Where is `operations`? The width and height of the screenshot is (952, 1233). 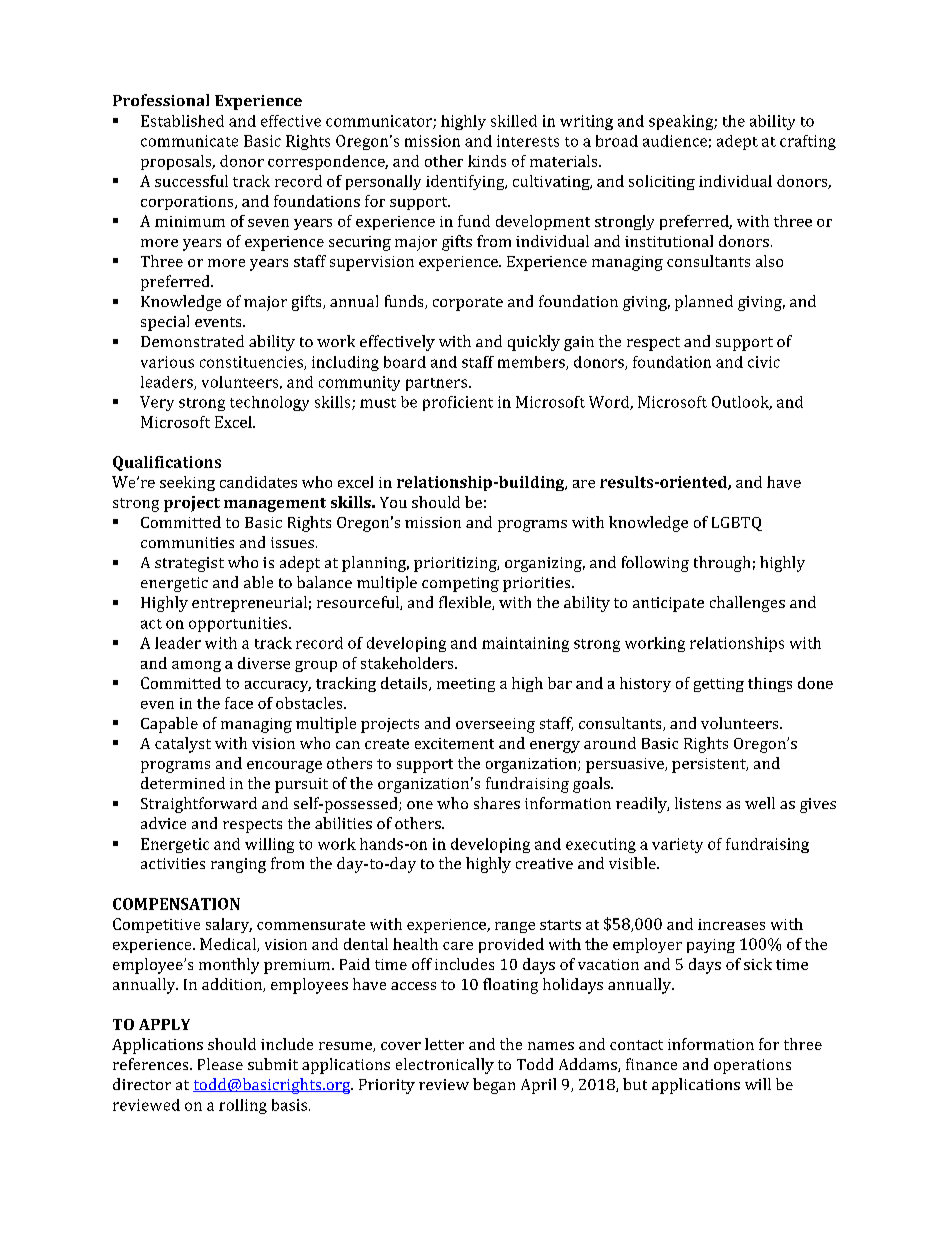
operations is located at coordinates (752, 1066).
